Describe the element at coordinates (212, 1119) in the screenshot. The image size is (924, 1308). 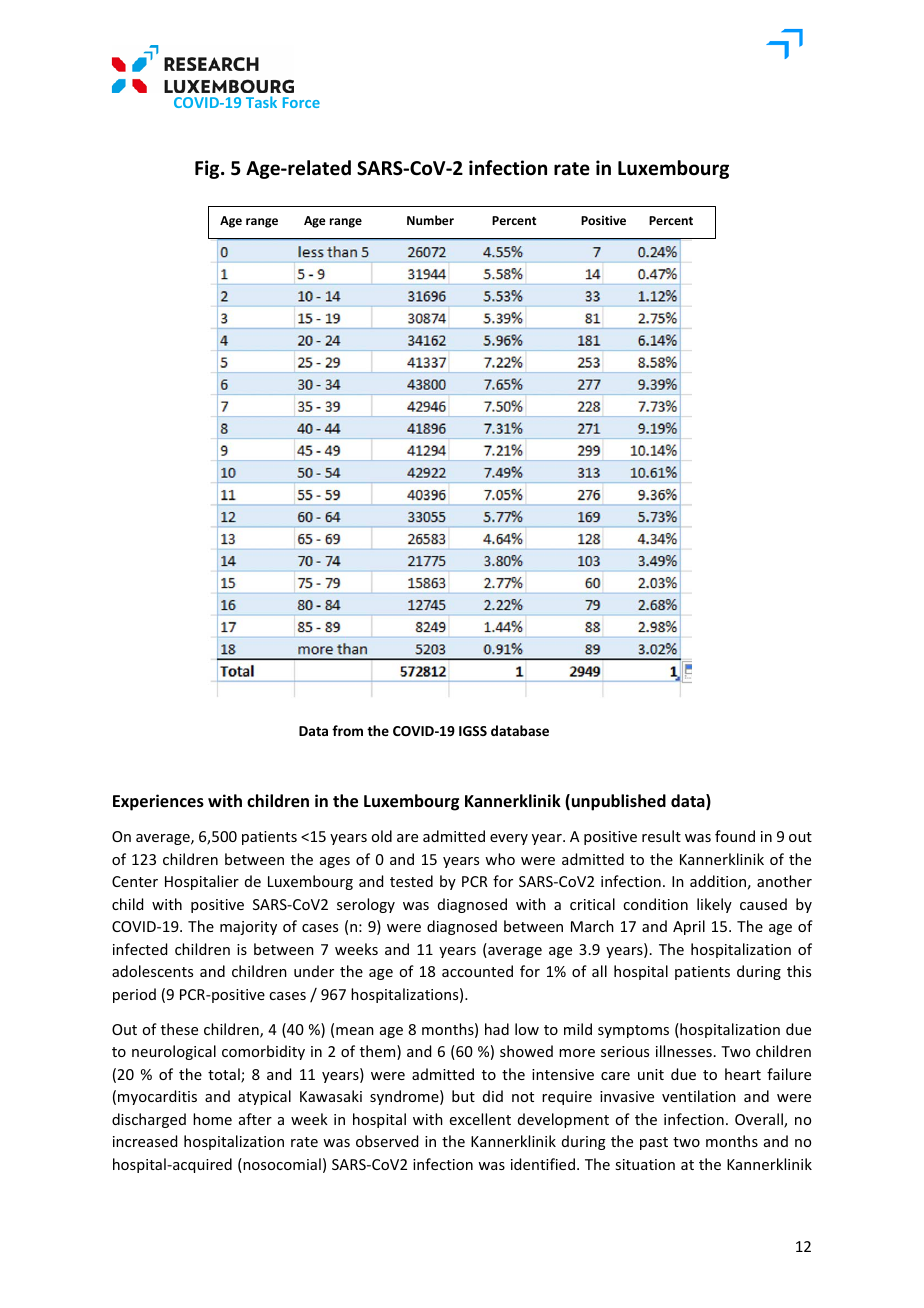
I see `home` at that location.
